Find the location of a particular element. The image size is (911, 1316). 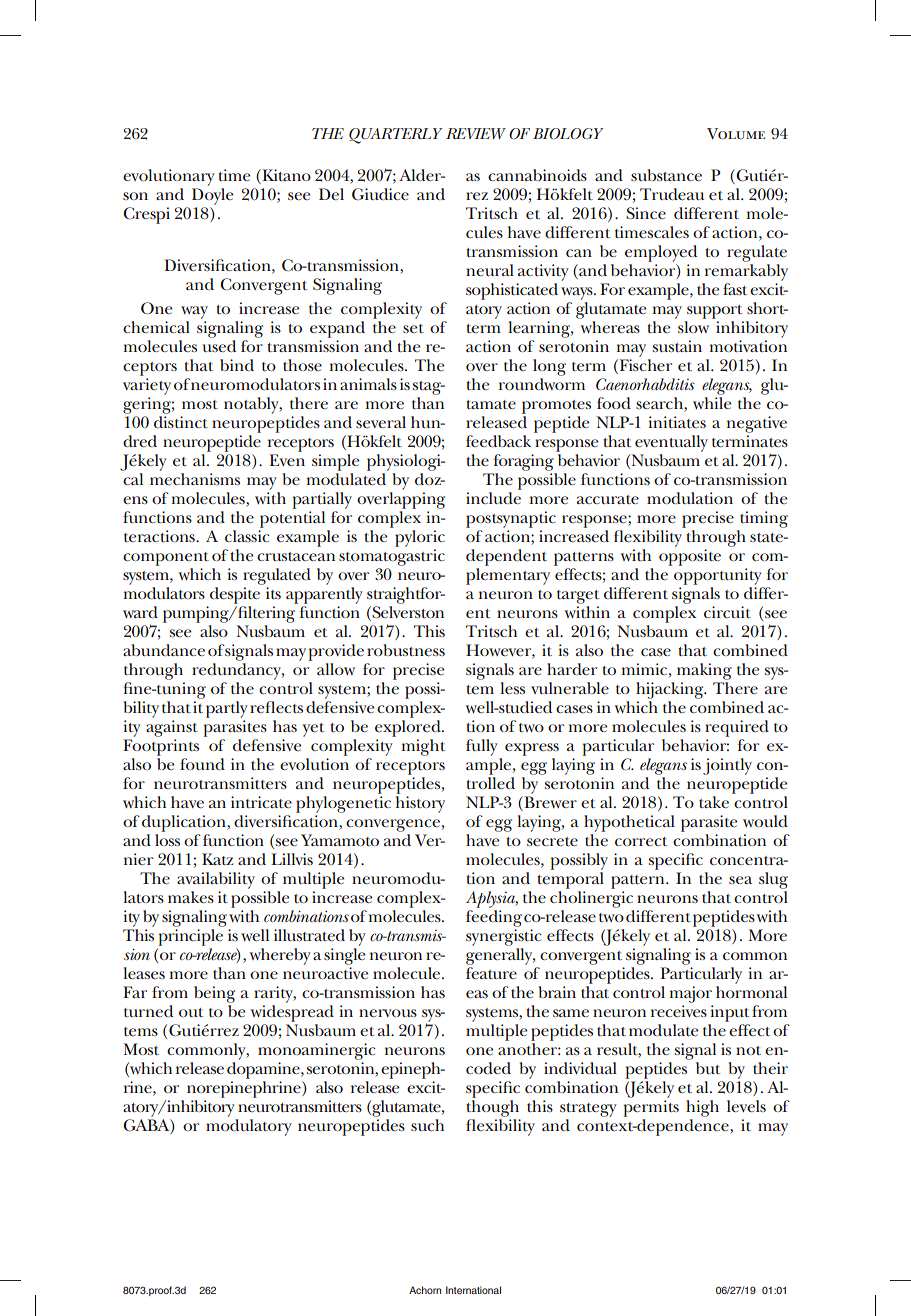

substance is located at coordinates (666, 175).
